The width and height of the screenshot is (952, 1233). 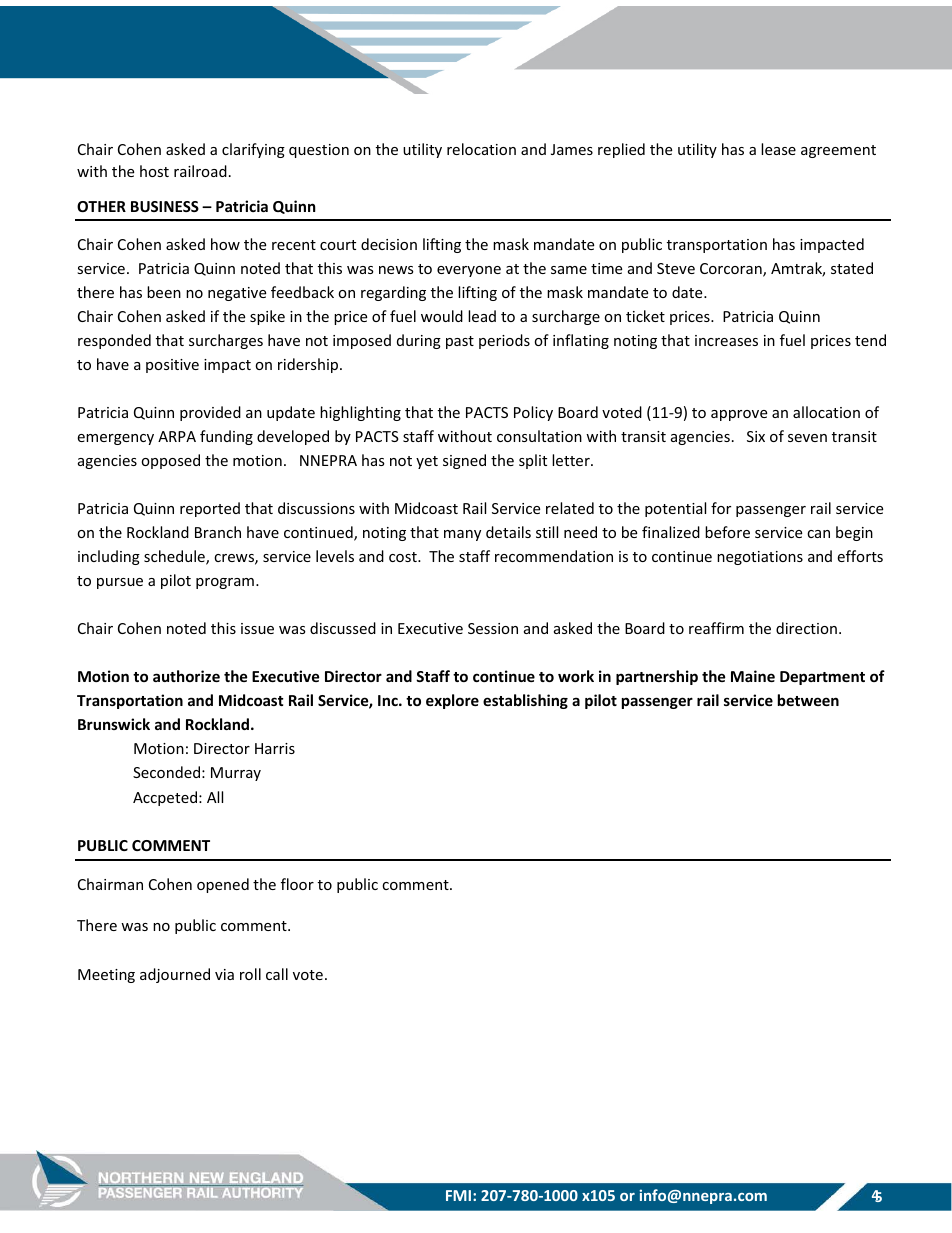 I want to click on relocation, so click(x=481, y=149).
